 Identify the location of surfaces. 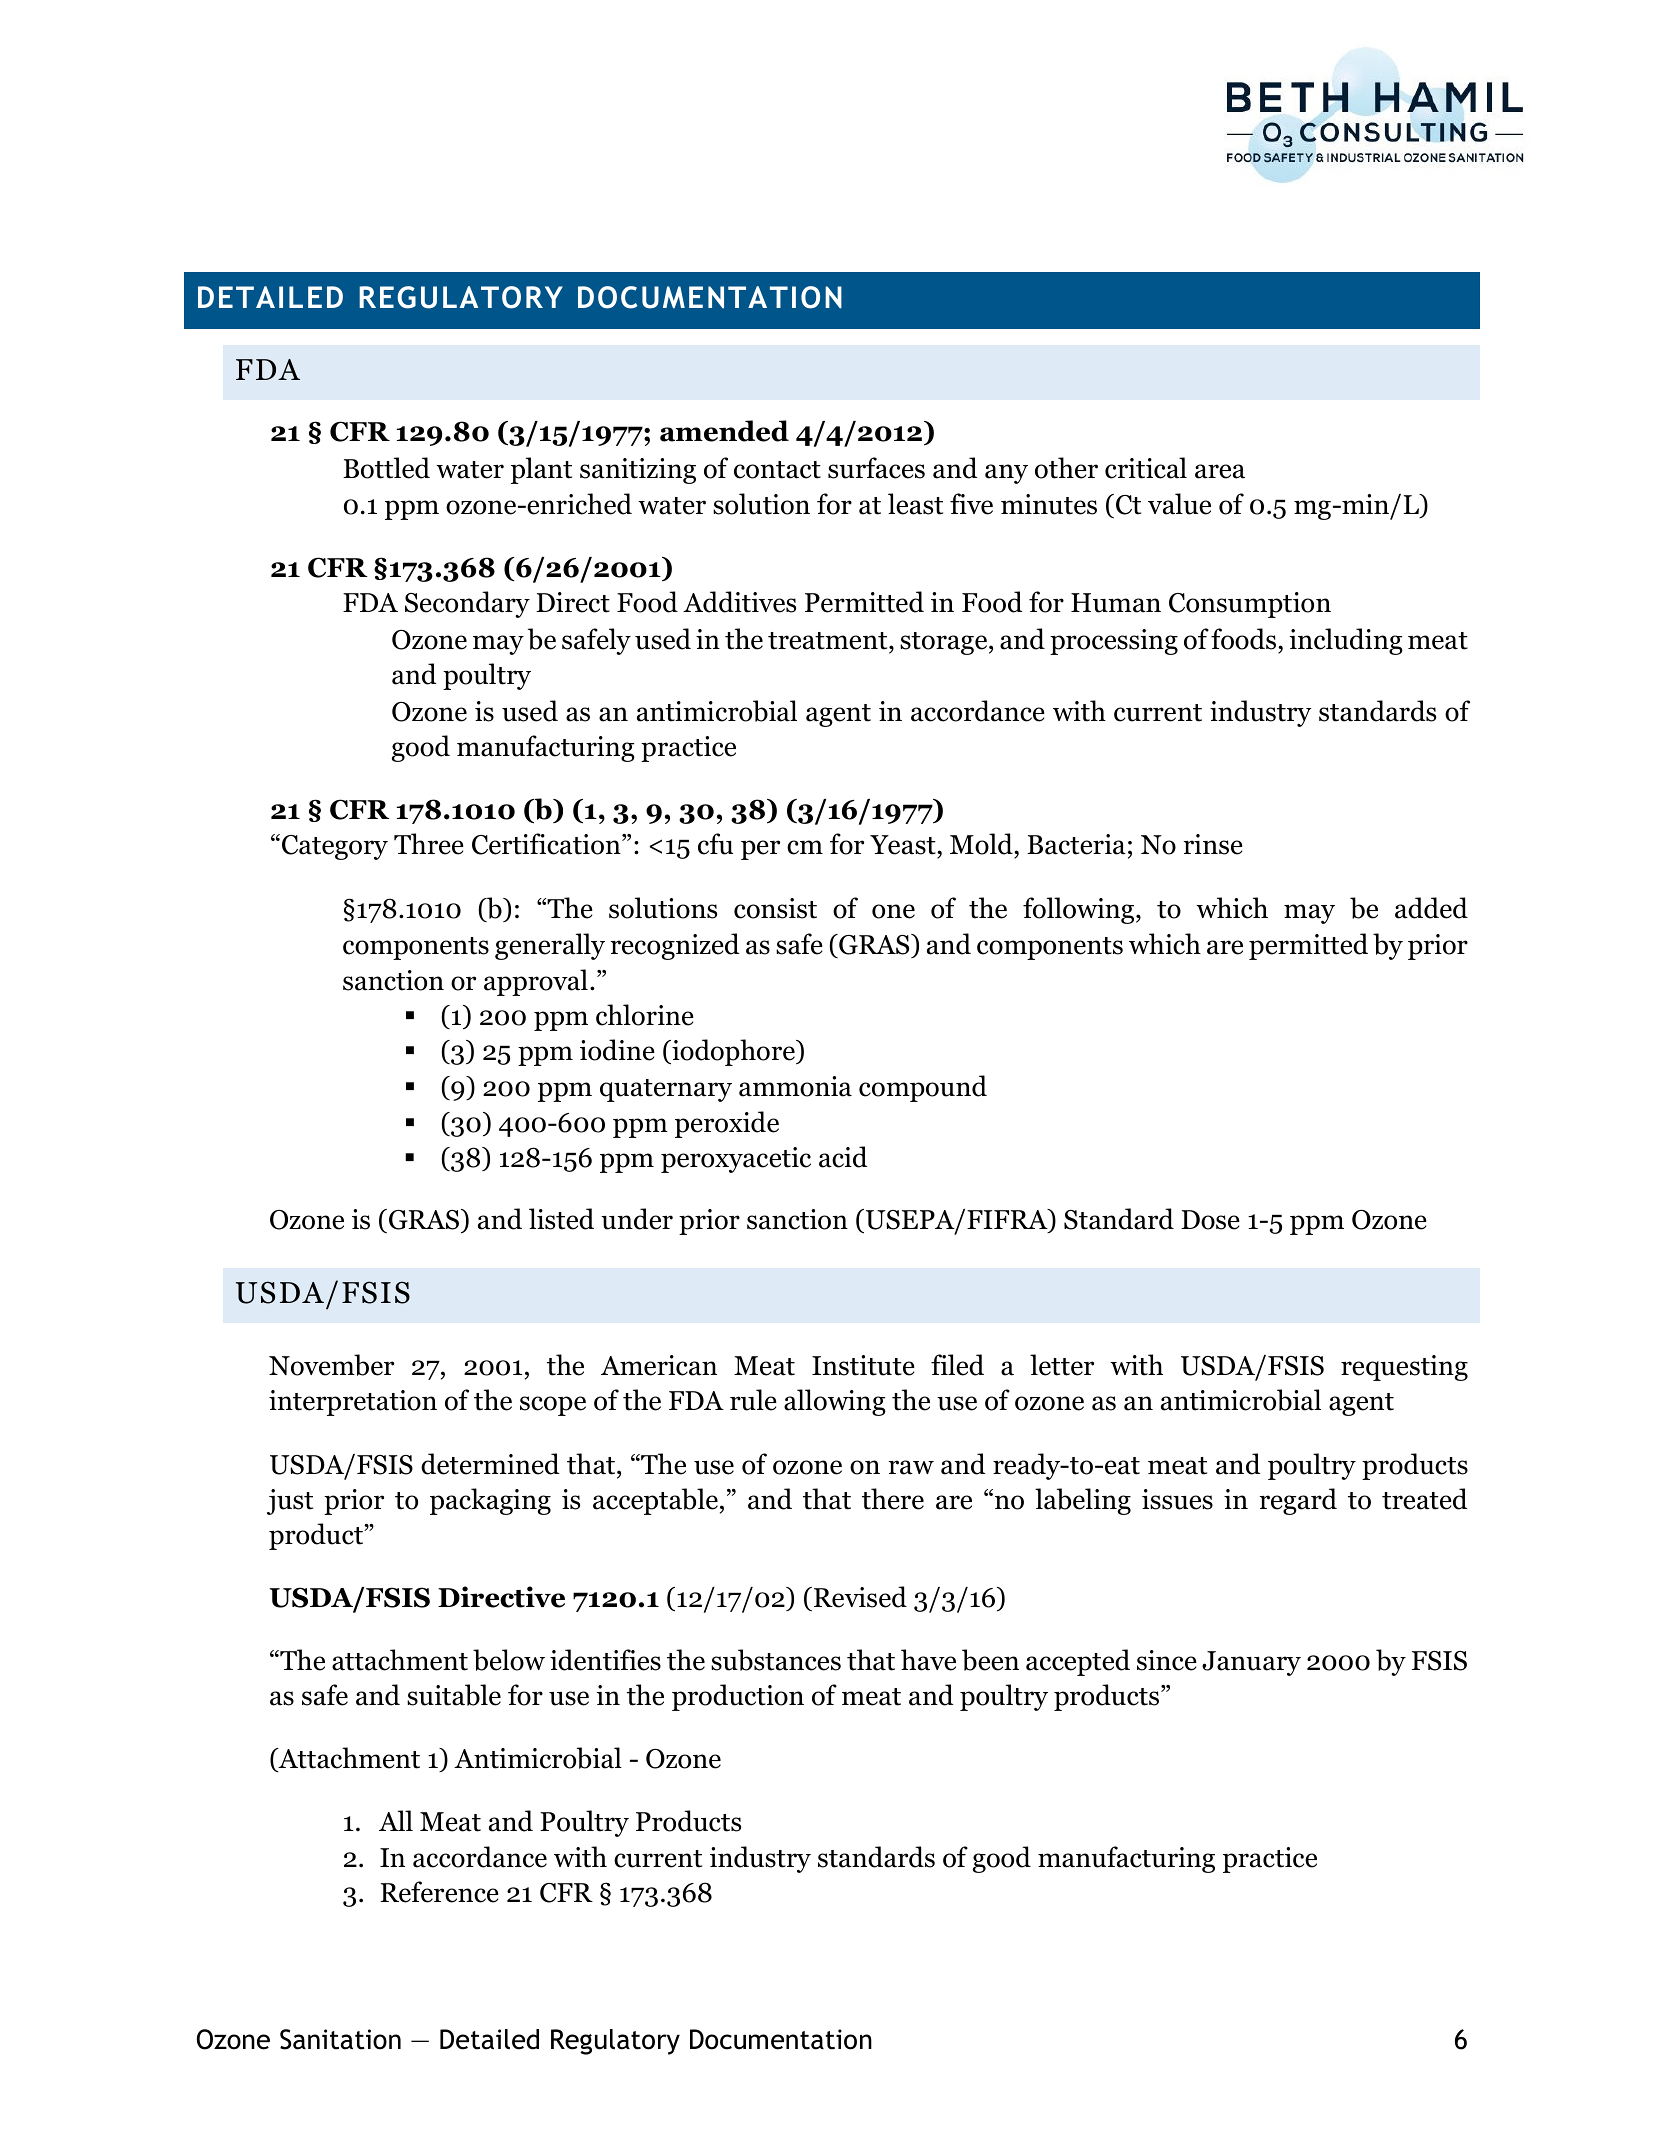
(876, 468).
